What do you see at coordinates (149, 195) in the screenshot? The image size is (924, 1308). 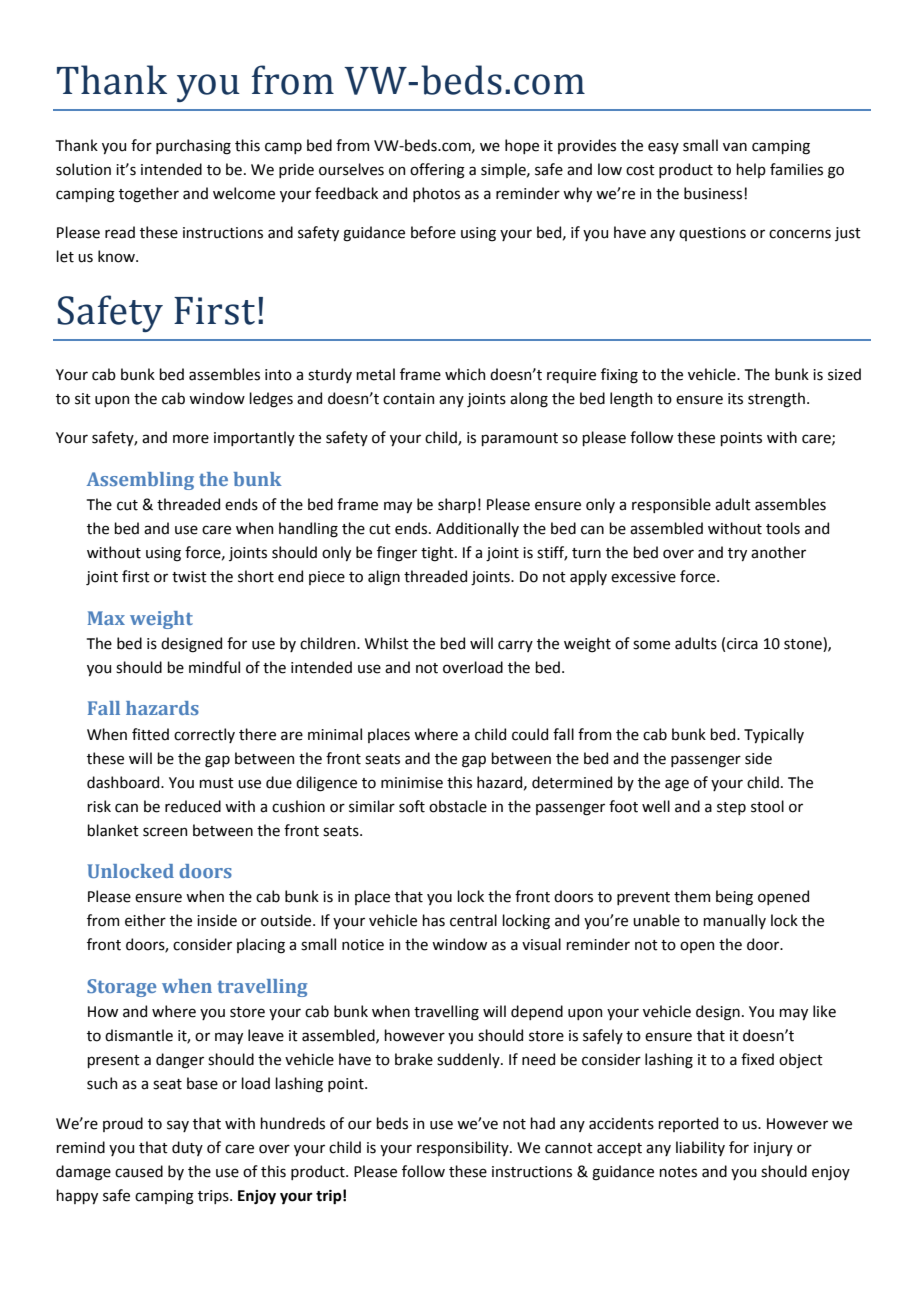 I see `together` at bounding box center [149, 195].
